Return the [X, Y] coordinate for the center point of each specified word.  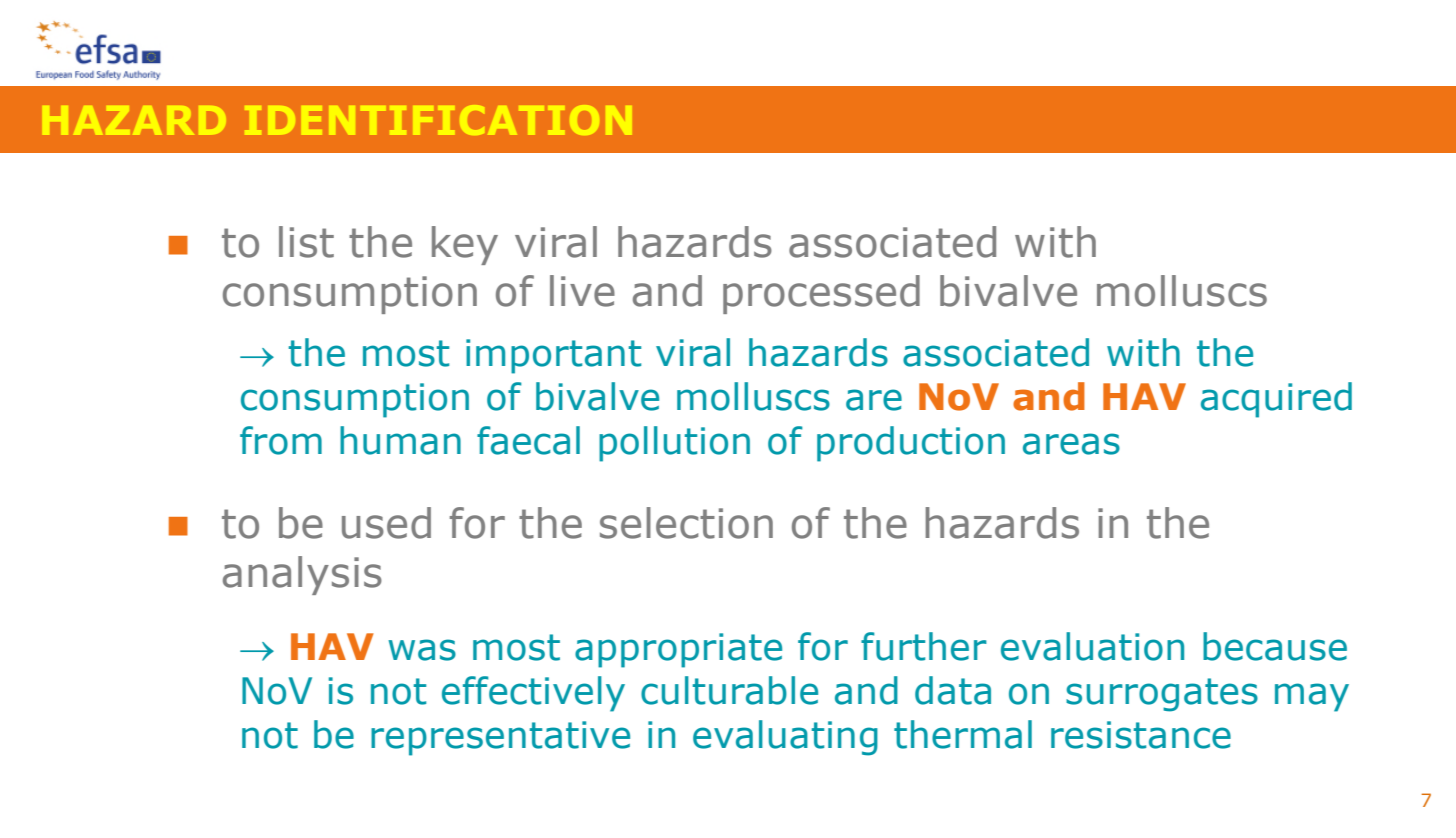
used [386, 523]
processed [821, 294]
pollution [674, 444]
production [911, 444]
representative [500, 738]
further [924, 646]
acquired [1276, 400]
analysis [302, 575]
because [1275, 646]
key [465, 245]
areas [1071, 444]
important [553, 356]
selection [686, 523]
